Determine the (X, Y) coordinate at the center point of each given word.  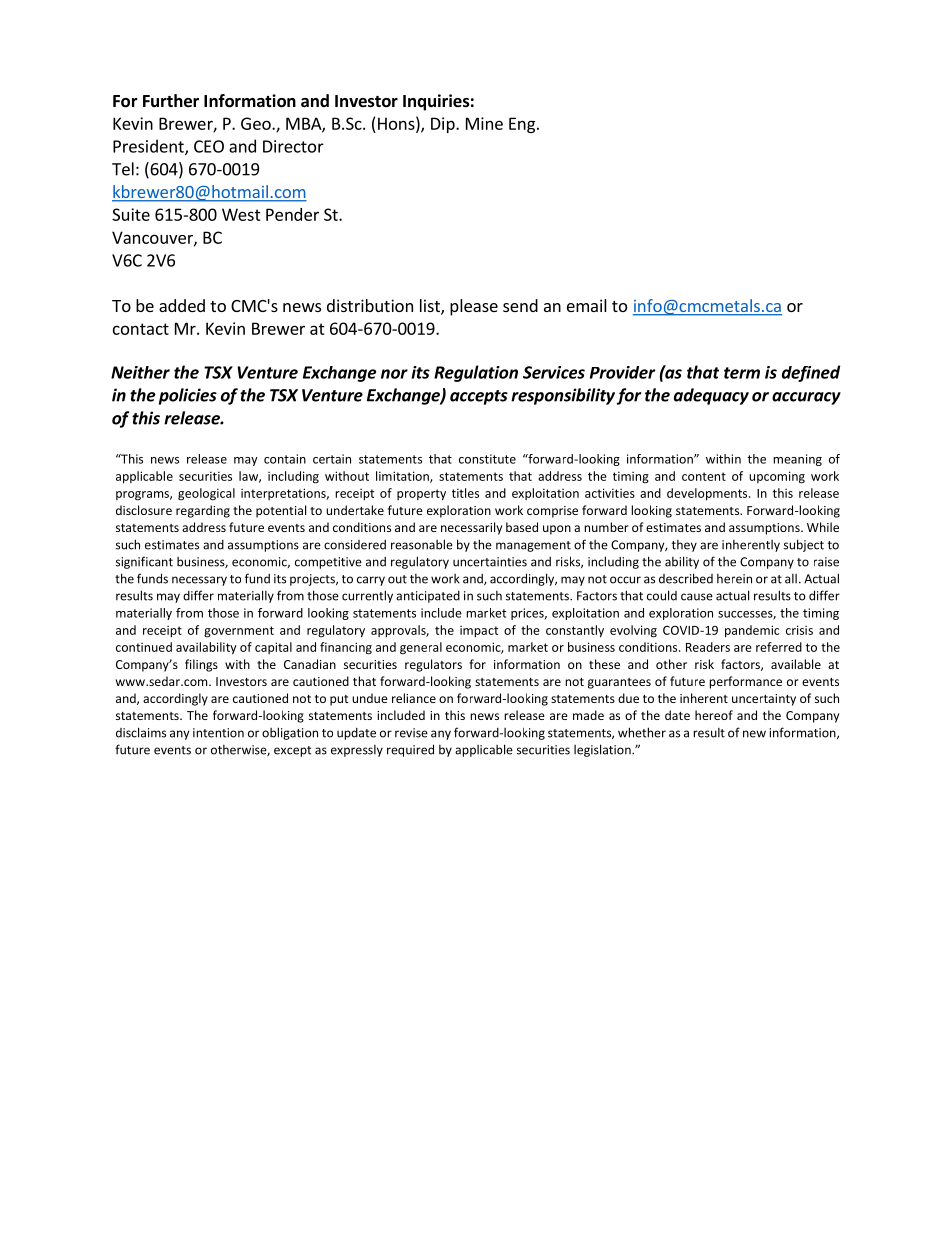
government (239, 632)
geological (206, 494)
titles (465, 493)
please (474, 307)
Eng (522, 125)
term (742, 373)
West (241, 214)
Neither (140, 372)
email (587, 305)
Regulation (476, 373)
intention (218, 733)
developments (708, 494)
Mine (484, 123)
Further (171, 101)
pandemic (752, 631)
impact (479, 631)
